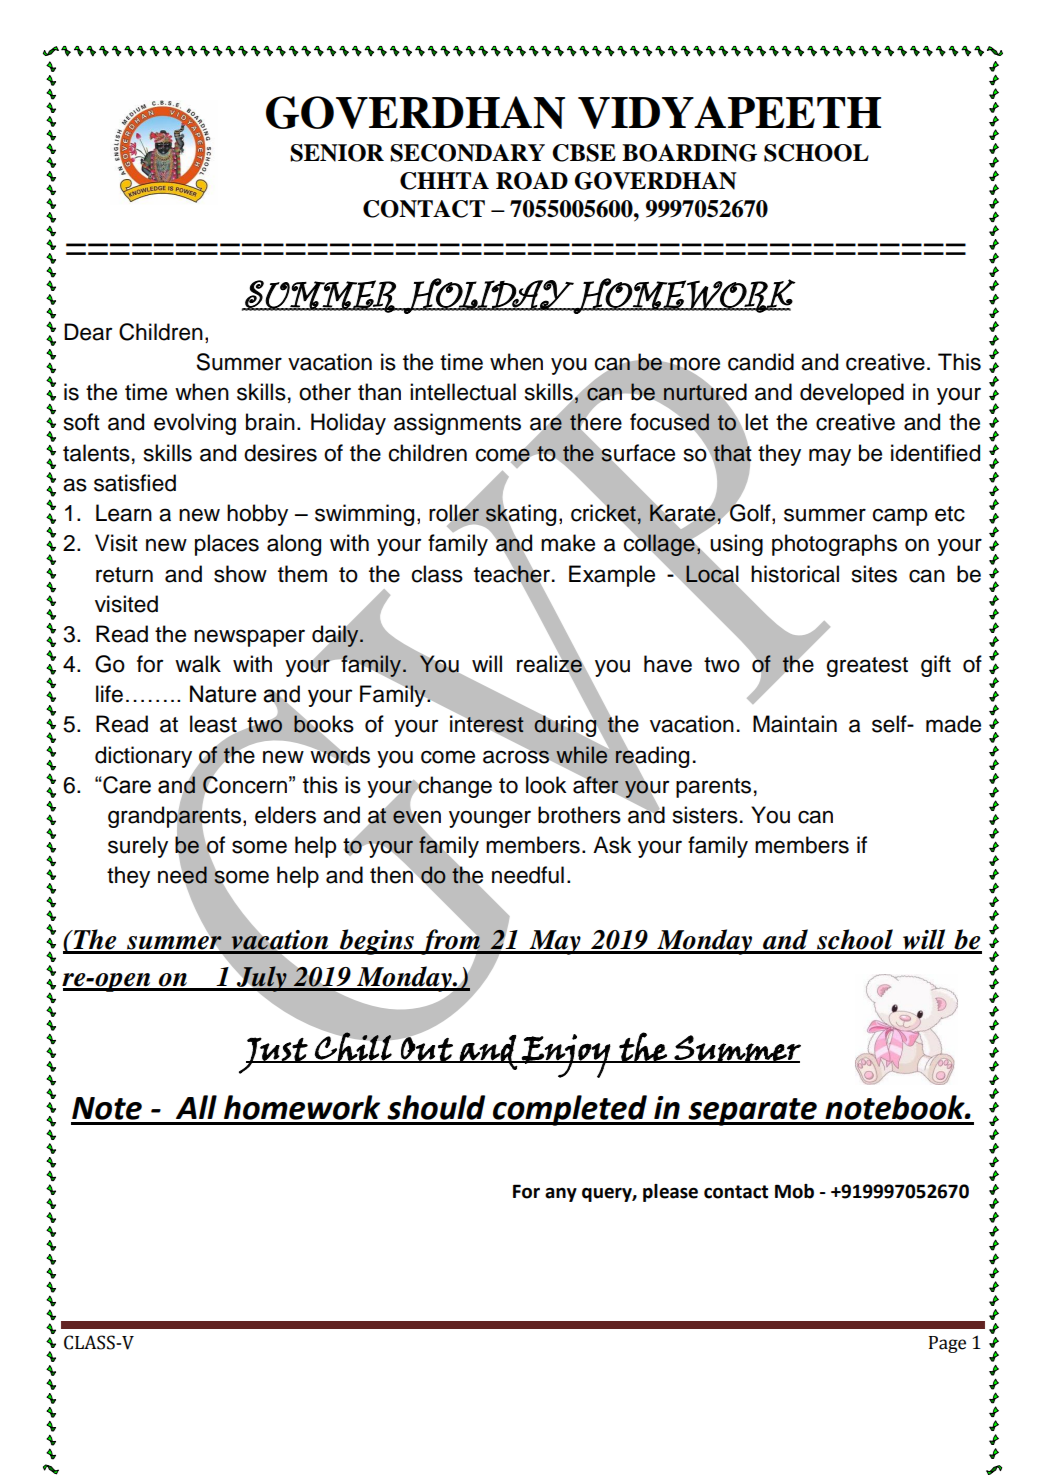 Image resolution: width=1045 pixels, height=1478 pixels. Describe the element at coordinates (377, 942) in the screenshot. I see `begins` at that location.
